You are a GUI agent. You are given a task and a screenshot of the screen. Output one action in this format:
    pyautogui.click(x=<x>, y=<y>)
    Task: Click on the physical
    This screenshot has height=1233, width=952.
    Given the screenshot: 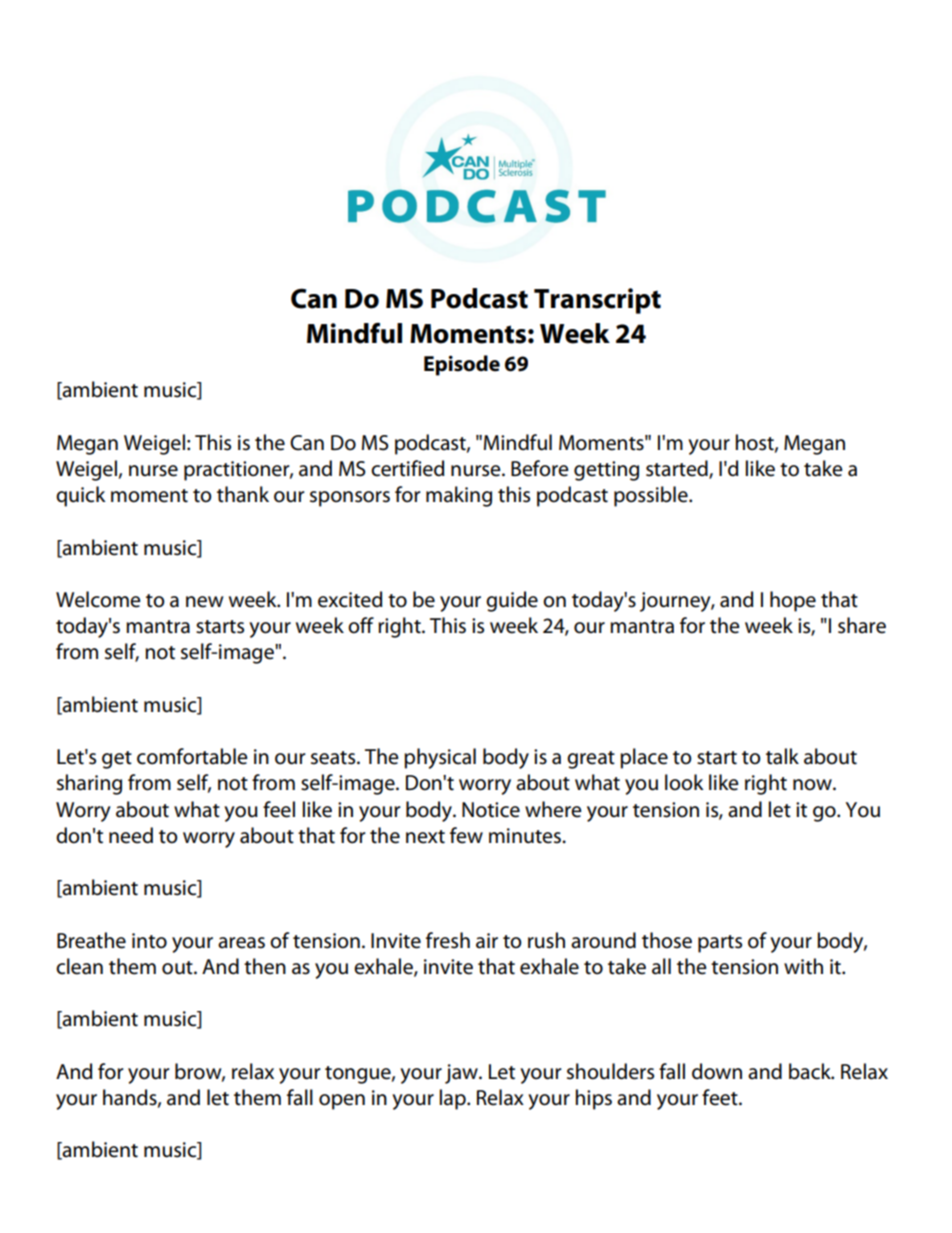 What is the action you would take?
    pyautogui.click(x=440, y=758)
